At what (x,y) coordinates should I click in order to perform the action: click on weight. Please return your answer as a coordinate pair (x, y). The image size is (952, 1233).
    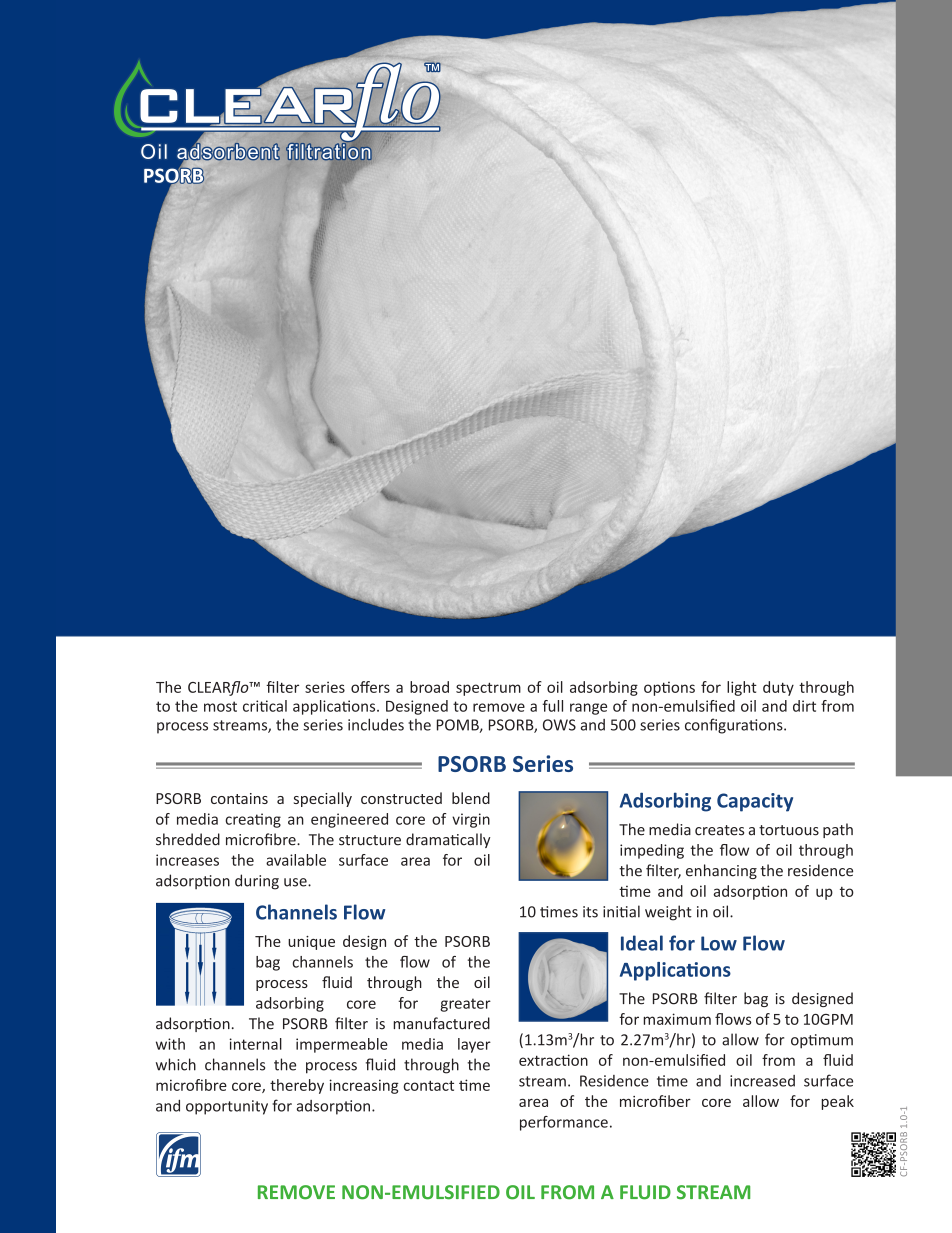
    Looking at the image, I should click on (668, 913).
